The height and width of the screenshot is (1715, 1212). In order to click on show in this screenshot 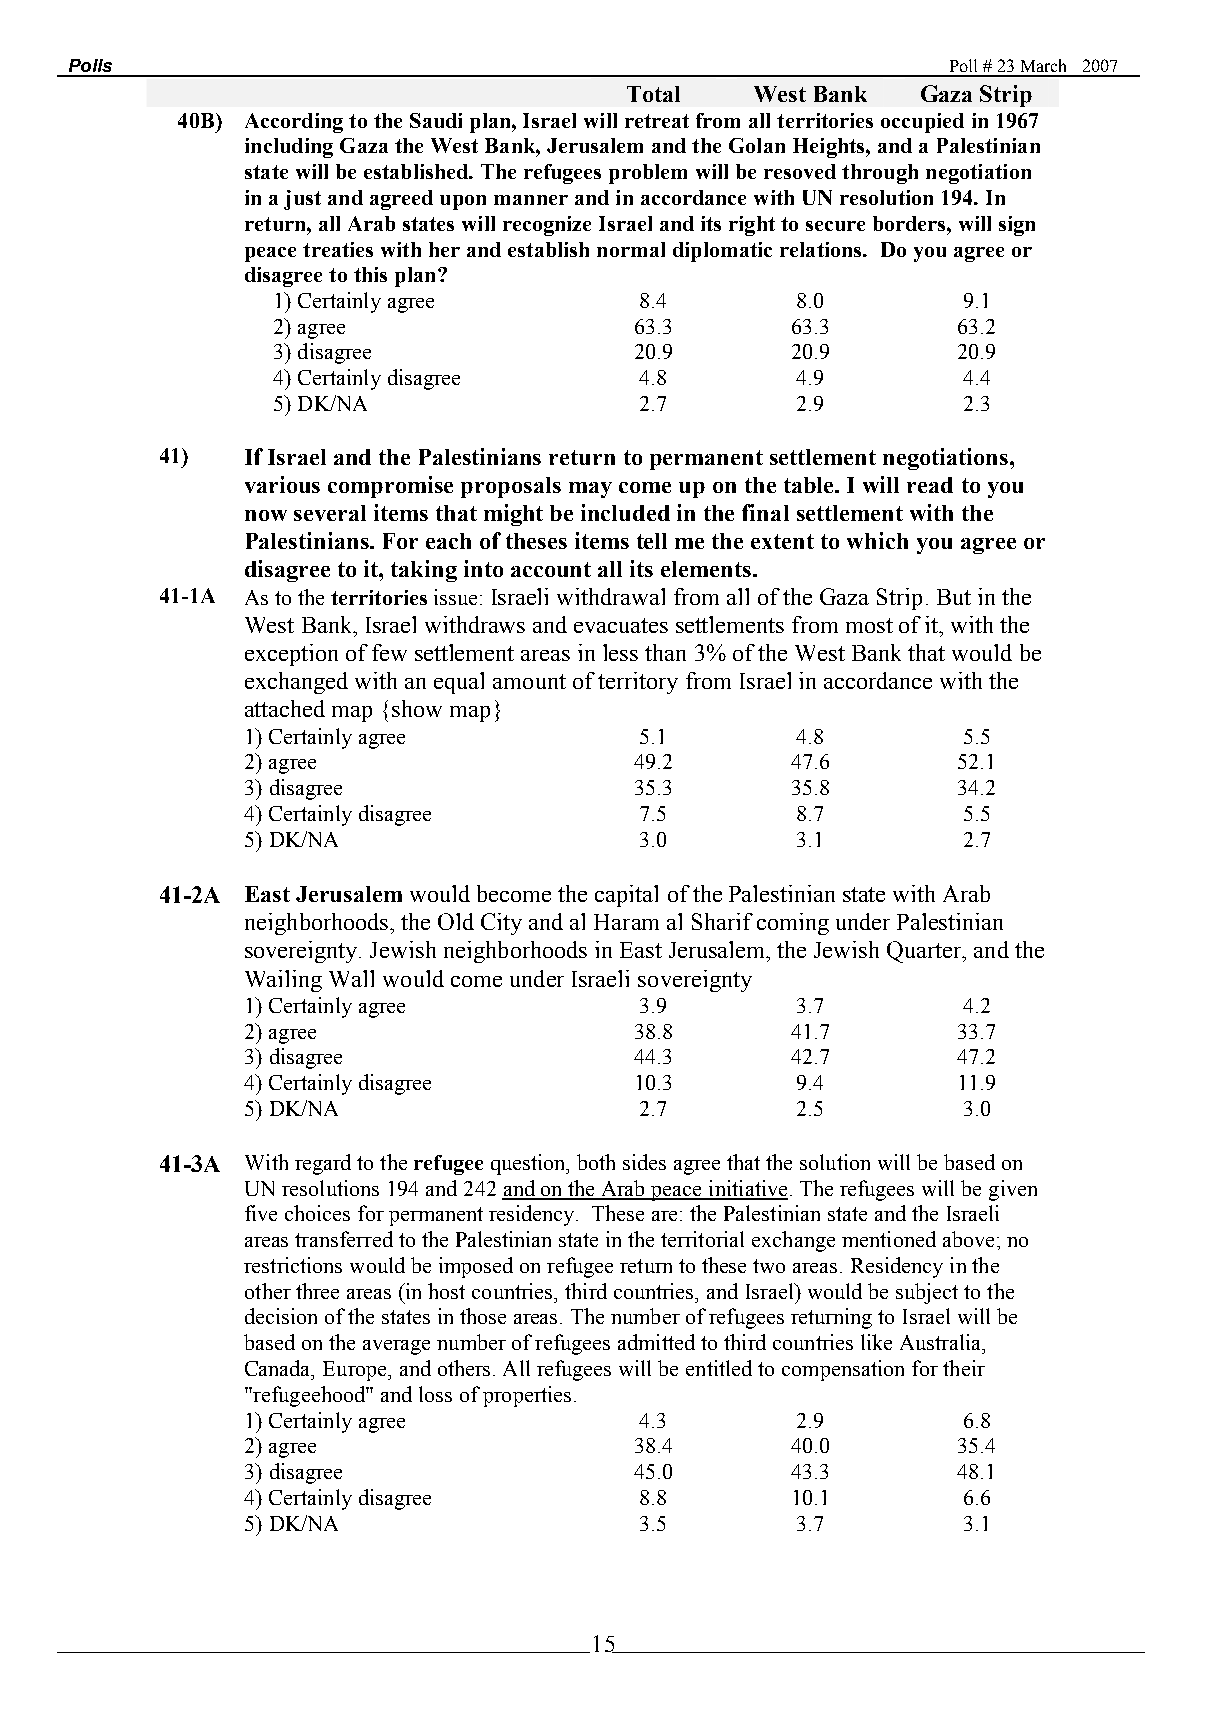, I will do `click(417, 708)`.
